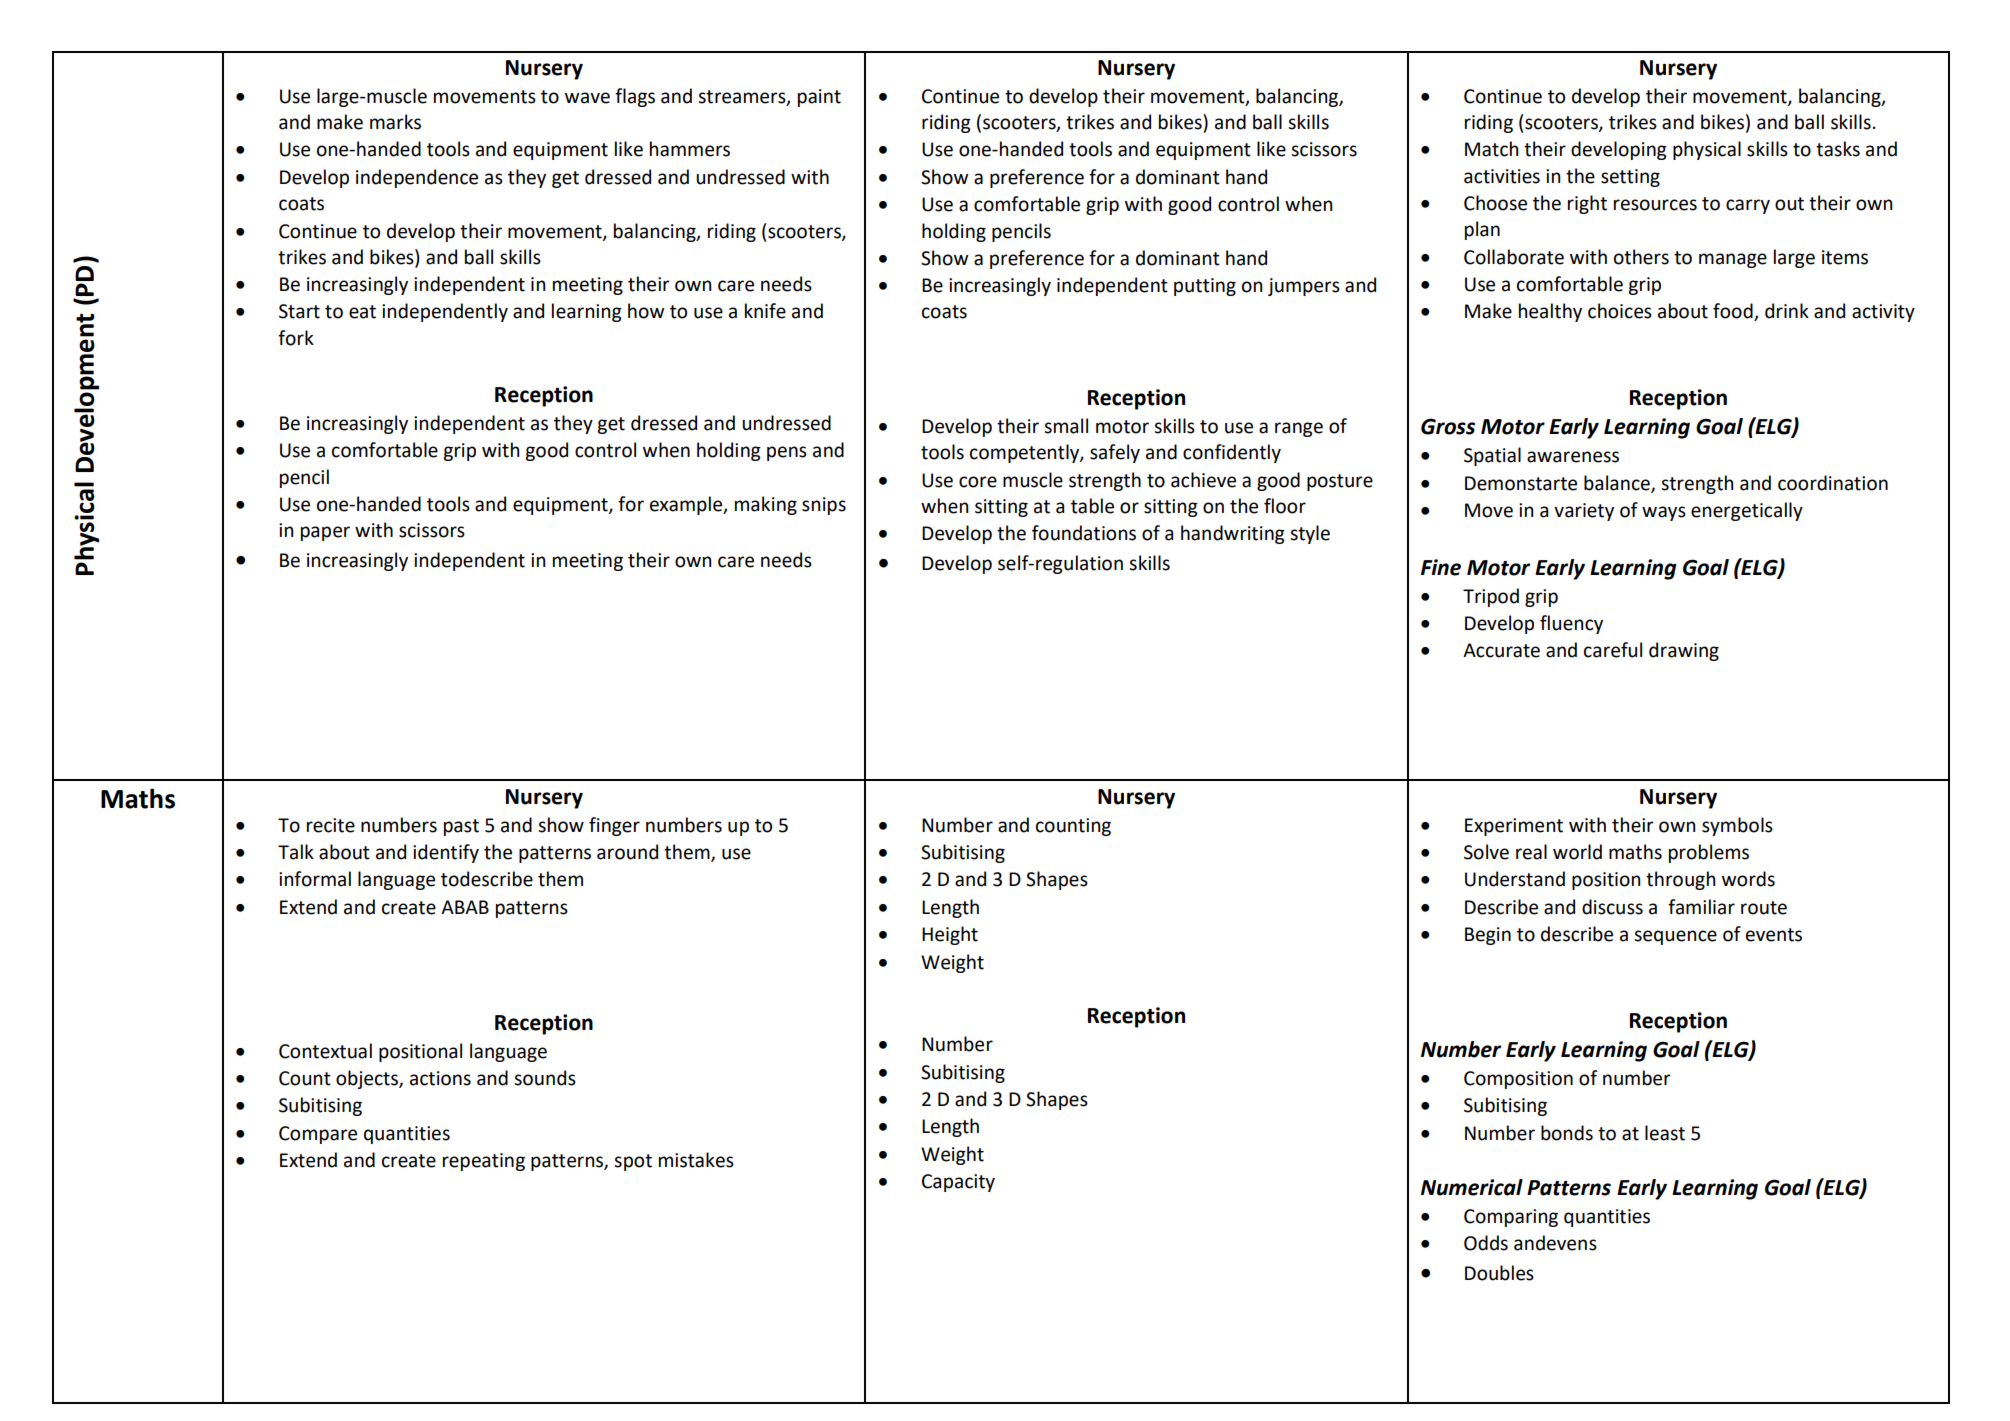 This document has height=1421, width=2010. I want to click on repeating, so click(484, 1162).
